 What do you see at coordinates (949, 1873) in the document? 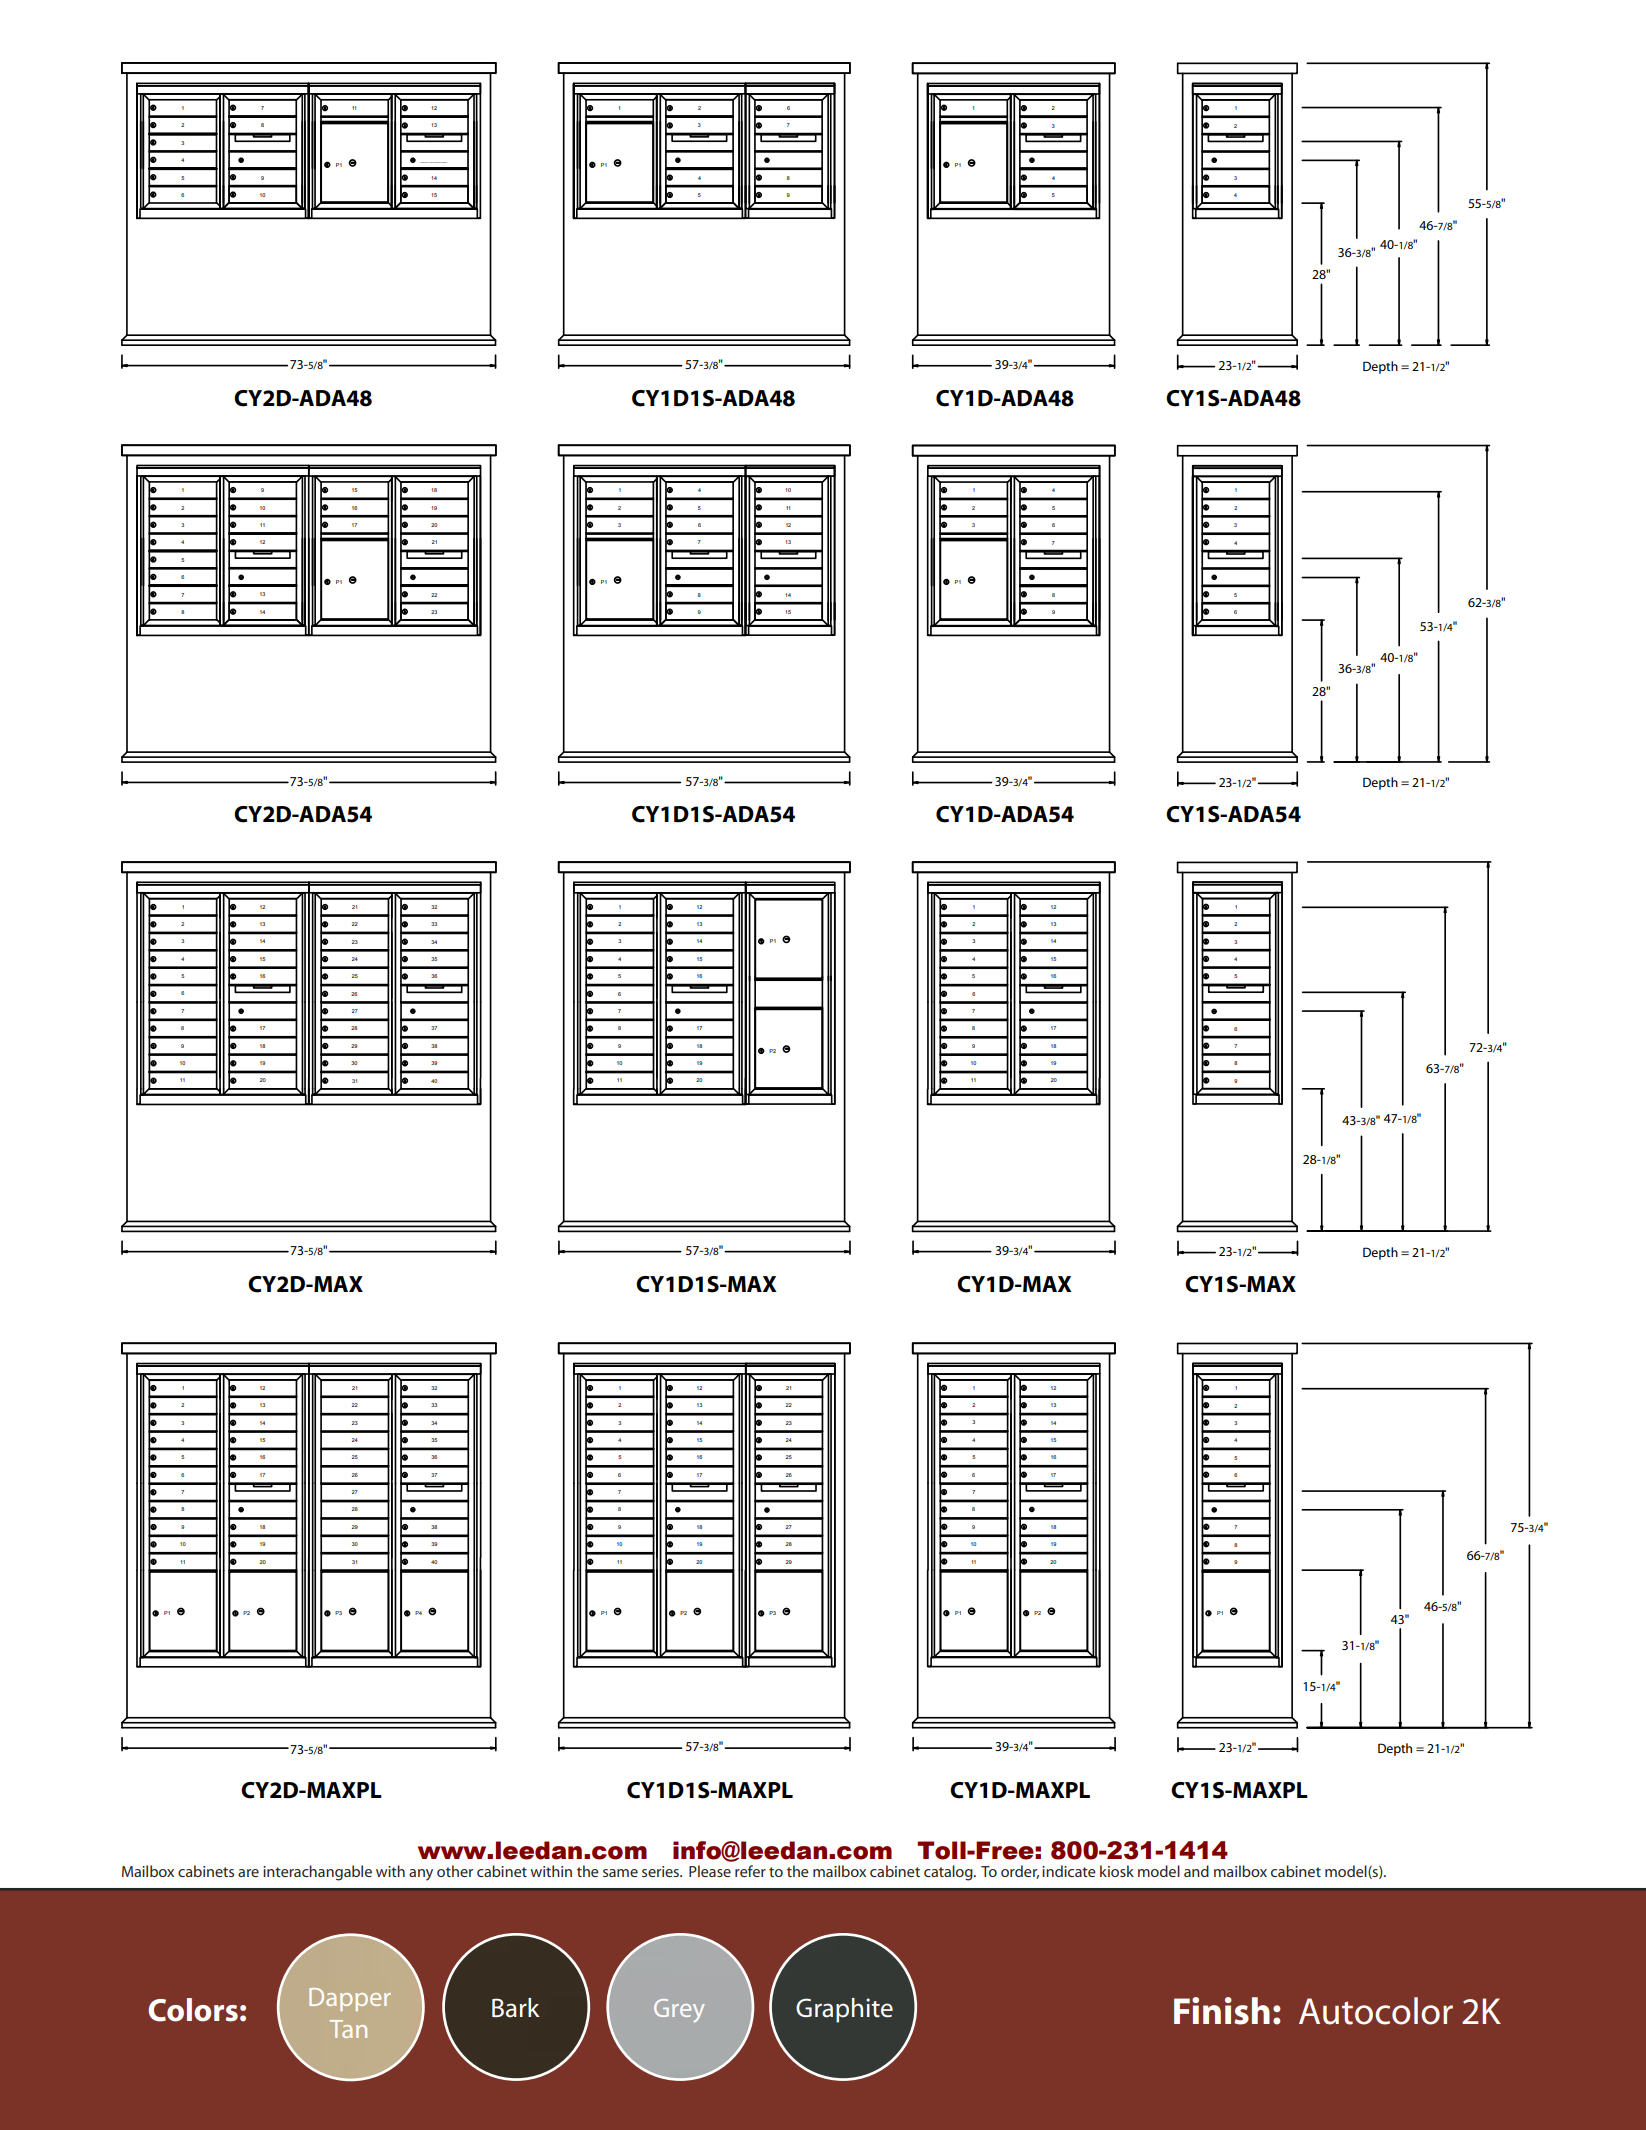
I see `catalog` at bounding box center [949, 1873].
